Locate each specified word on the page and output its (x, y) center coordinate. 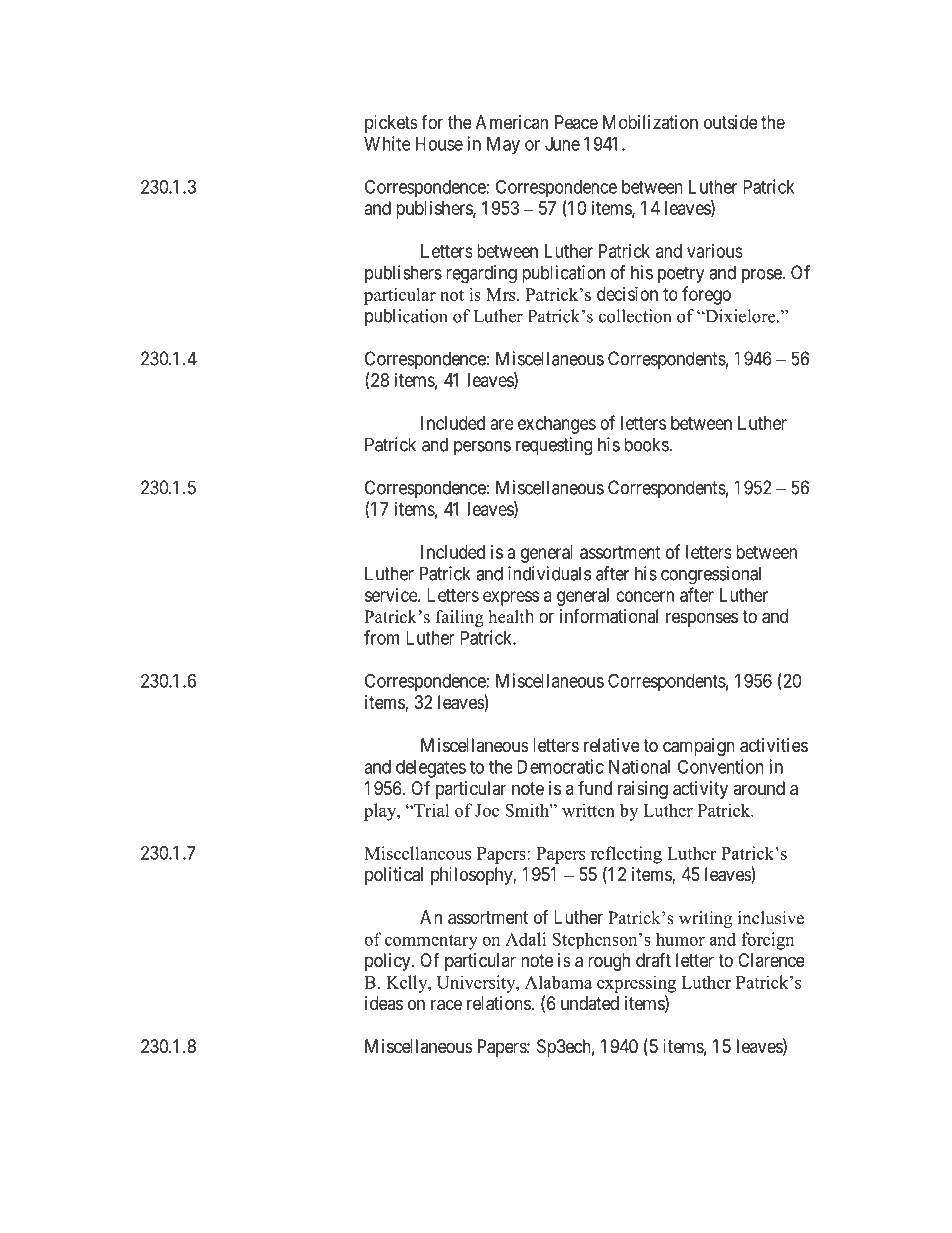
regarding (481, 274)
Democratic (560, 766)
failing (460, 618)
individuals (549, 573)
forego (706, 295)
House (439, 144)
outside (731, 122)
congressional (711, 575)
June (562, 144)
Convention (721, 766)
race (446, 1005)
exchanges (557, 425)
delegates (431, 769)
